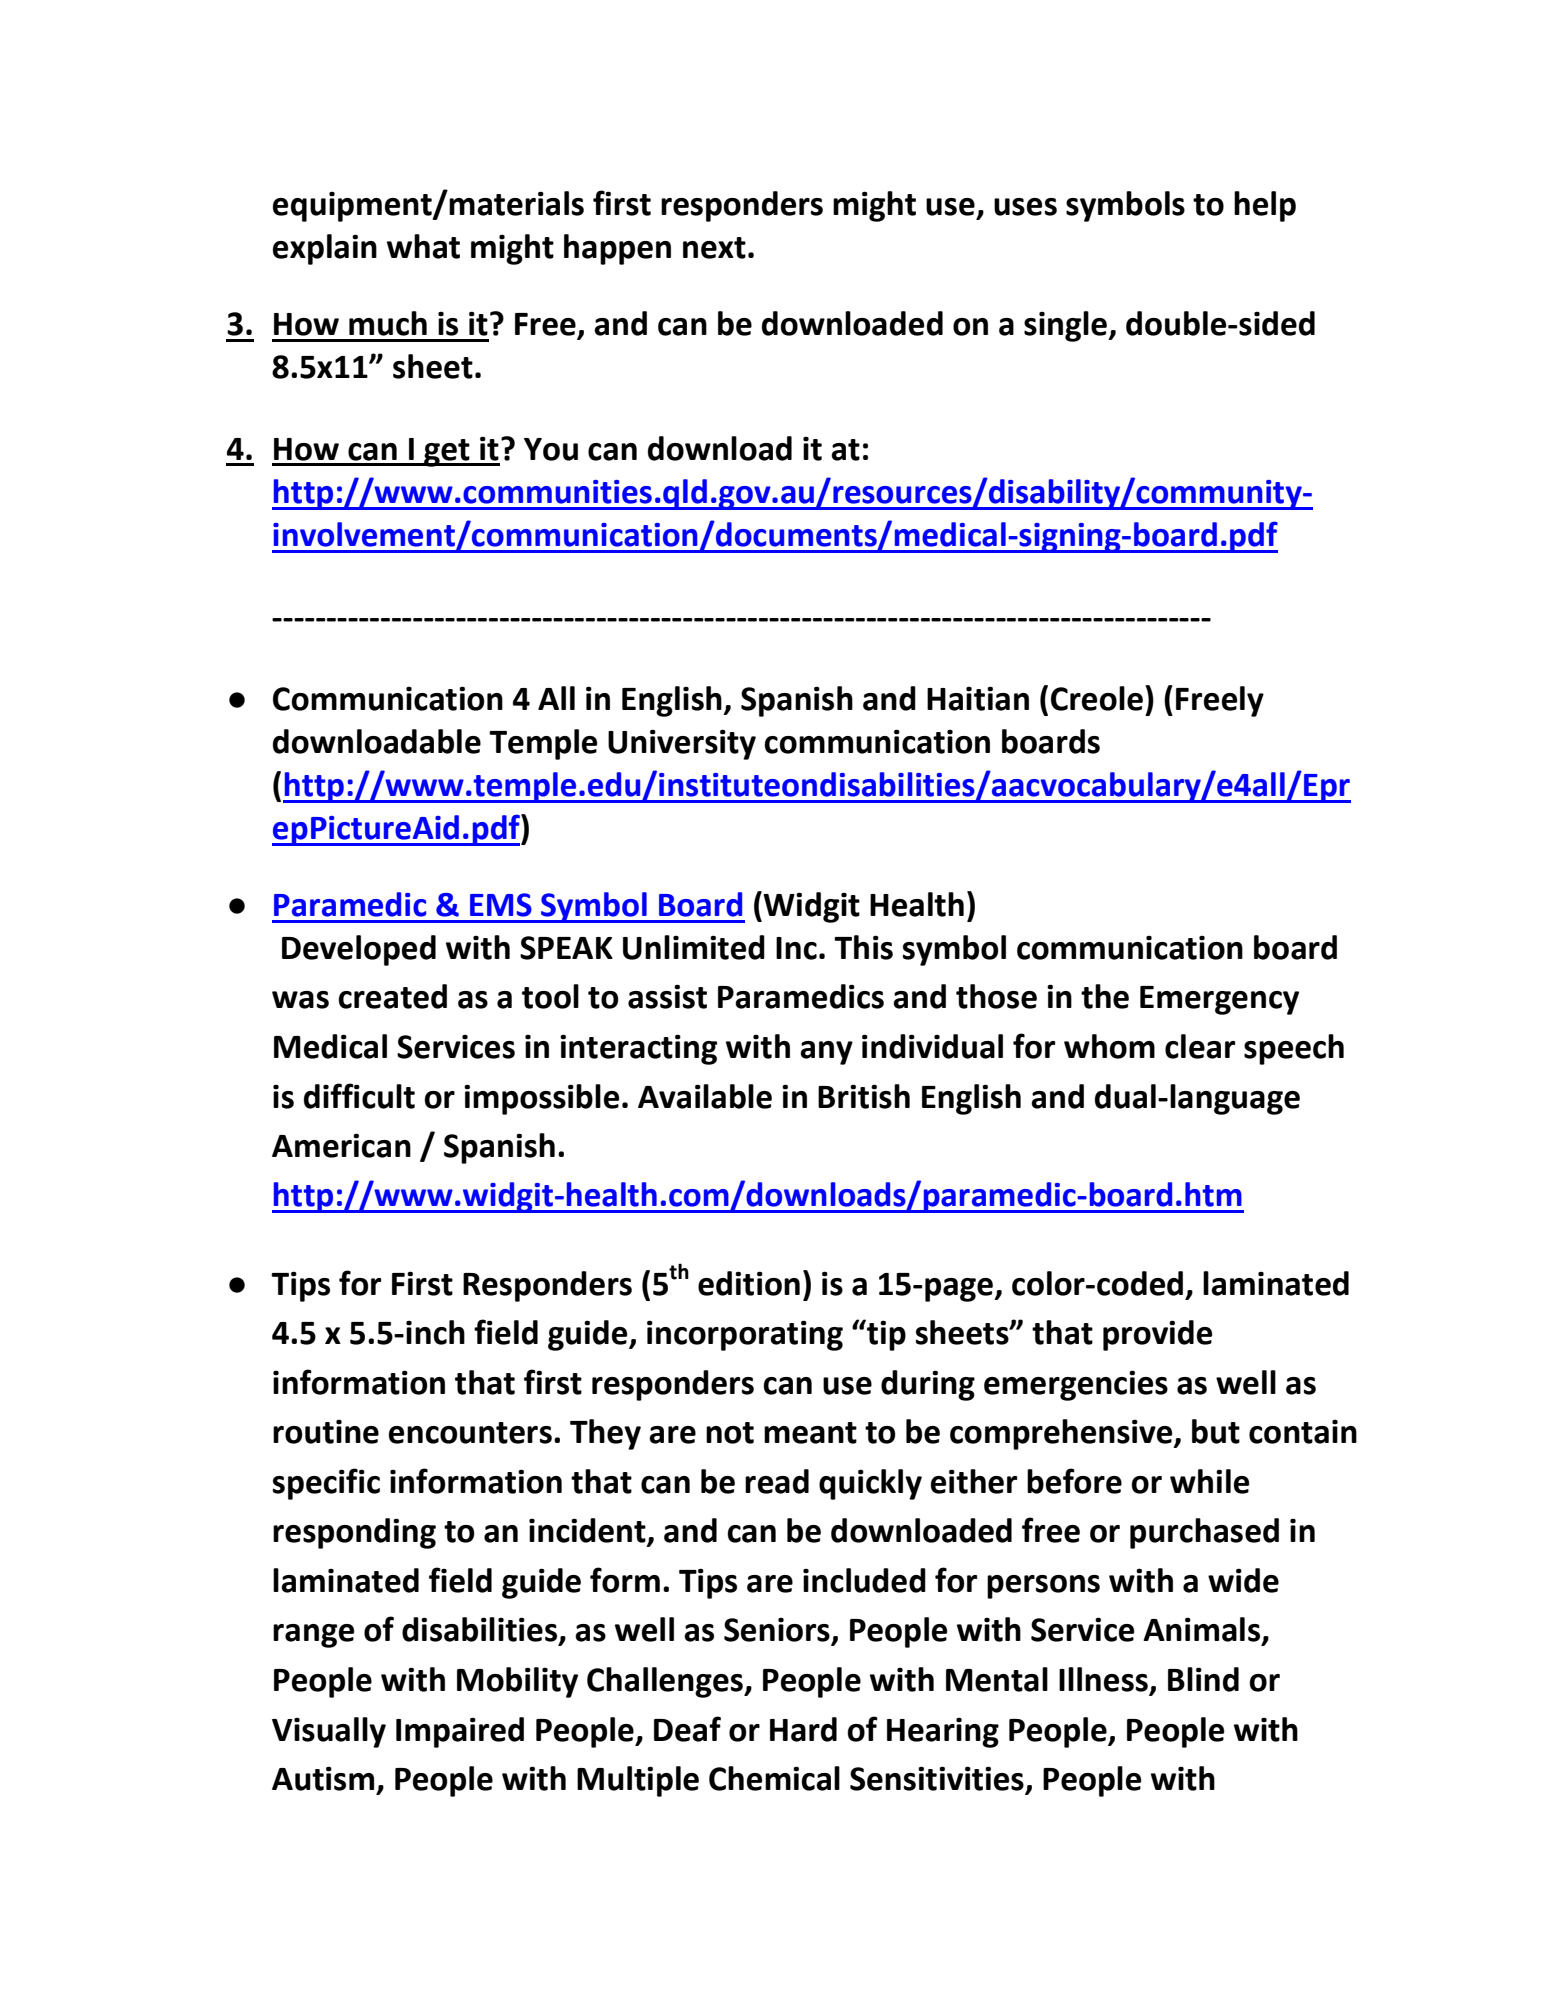 This screenshot has width=1541, height=1995. I want to click on but, so click(1216, 1431).
